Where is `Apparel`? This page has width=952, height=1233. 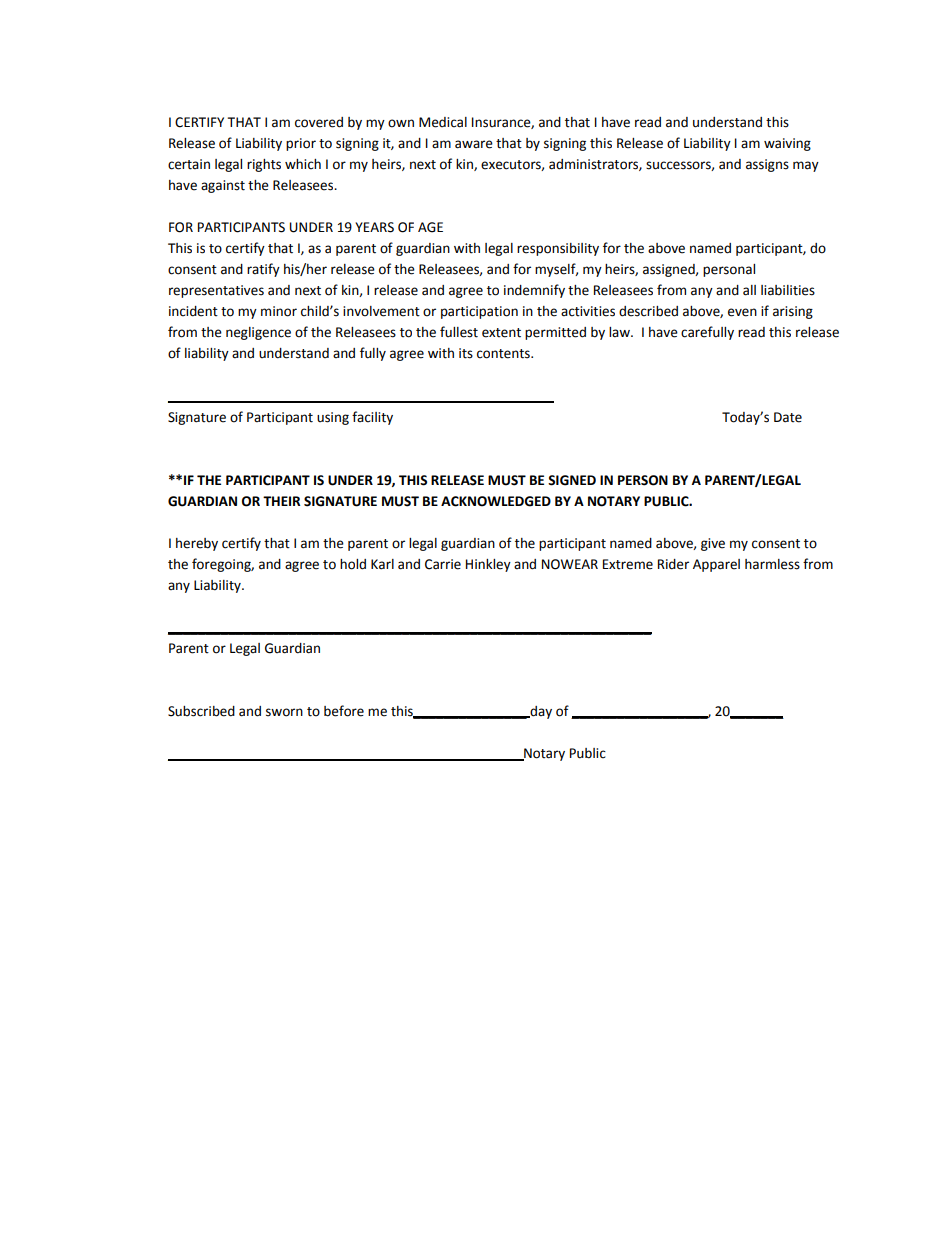 Apparel is located at coordinates (716, 565).
